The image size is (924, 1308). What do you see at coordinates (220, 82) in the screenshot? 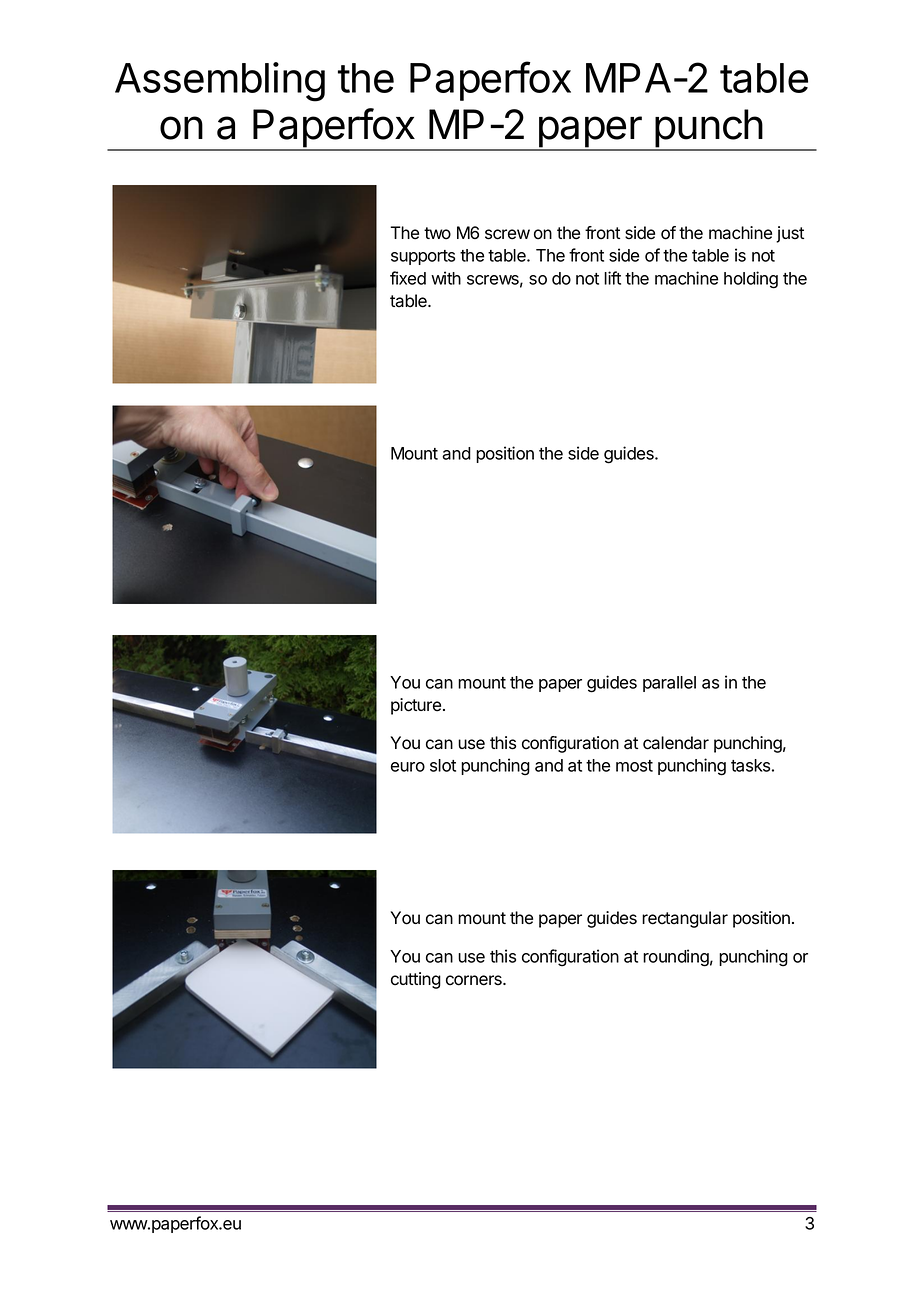
I see `Assembling` at bounding box center [220, 82].
